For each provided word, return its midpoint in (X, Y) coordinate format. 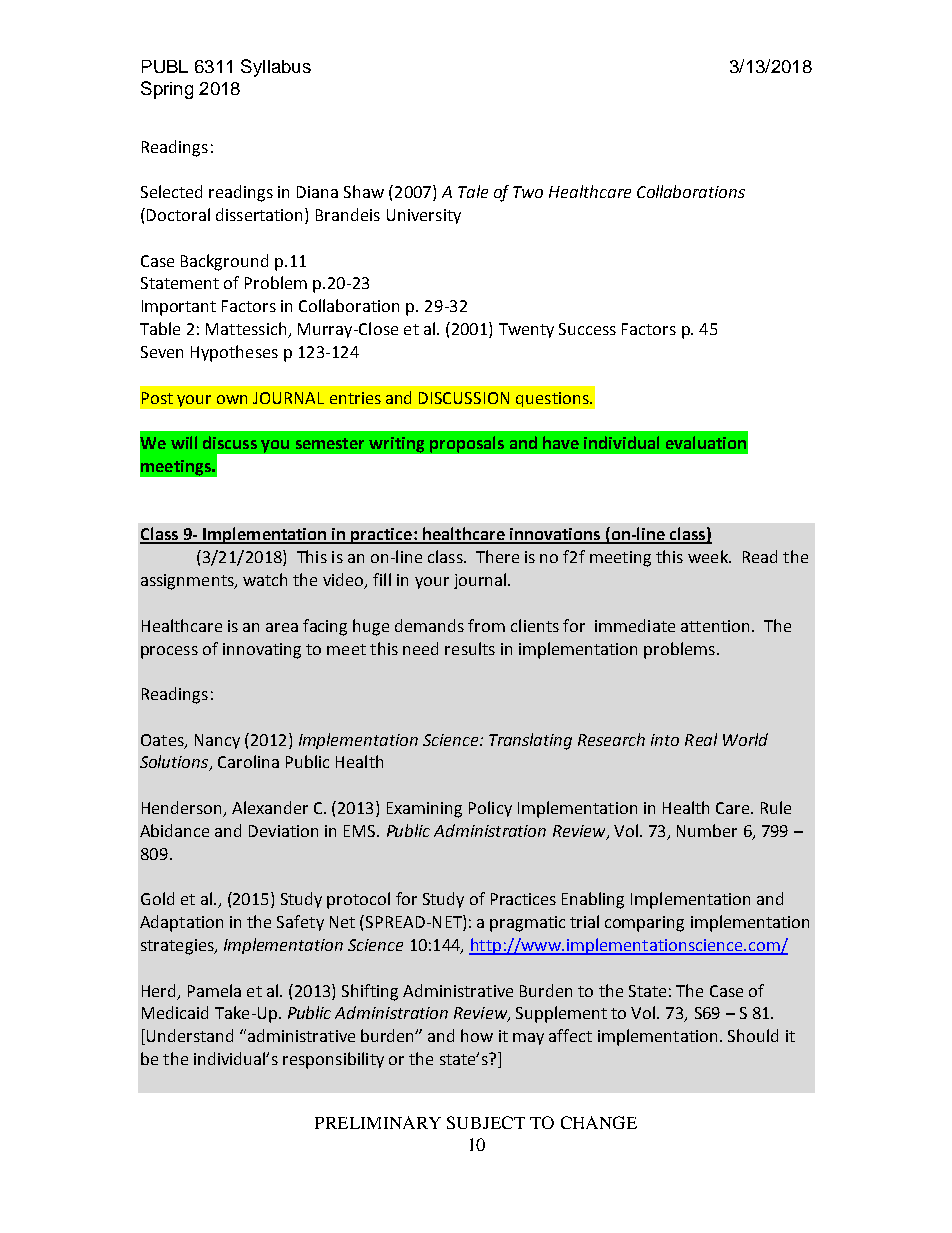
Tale (473, 191)
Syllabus (276, 68)
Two (528, 192)
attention (715, 626)
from (486, 625)
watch (265, 579)
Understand (190, 1035)
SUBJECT (486, 1122)
